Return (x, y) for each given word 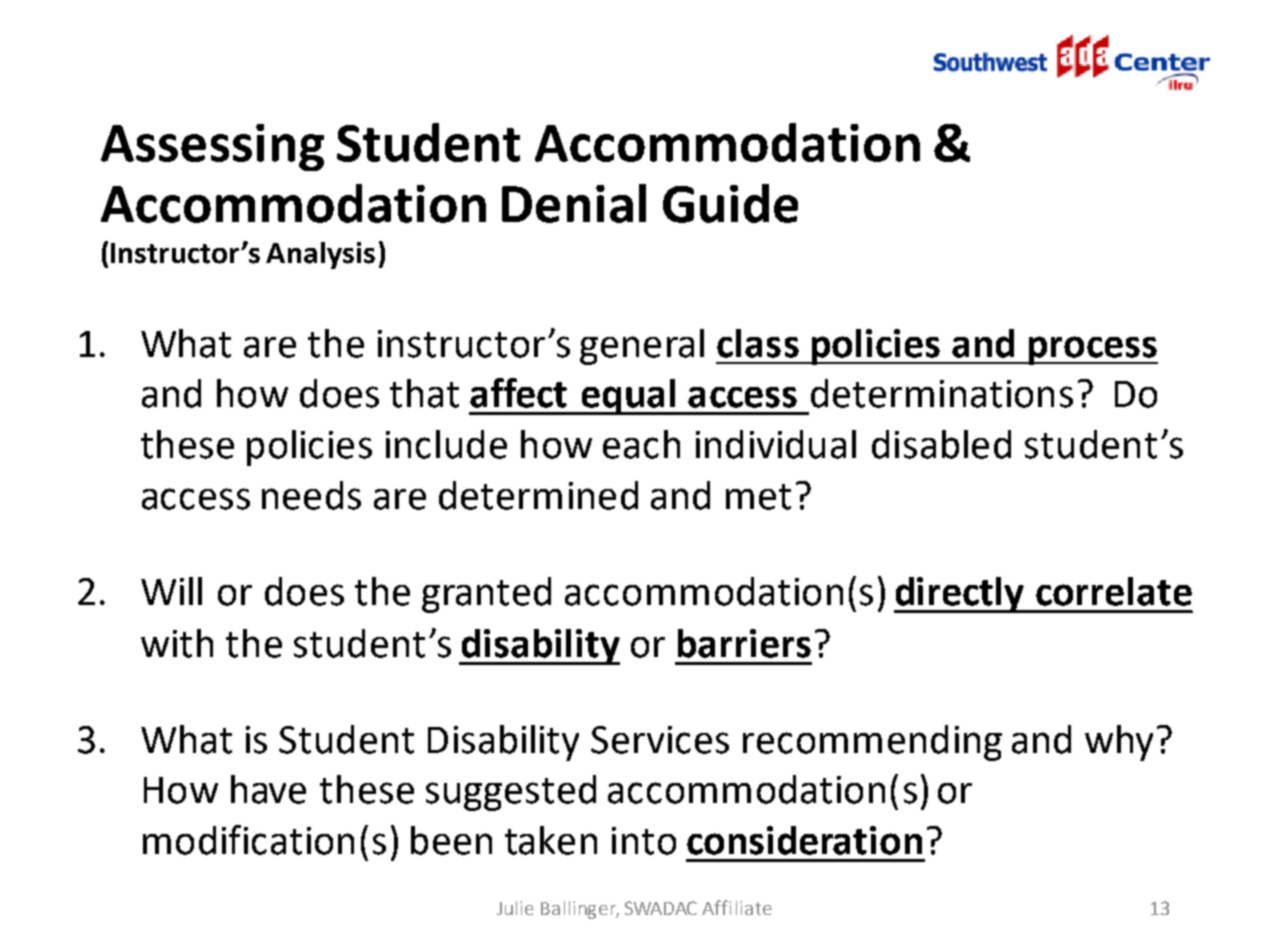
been (451, 840)
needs (311, 495)
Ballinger (580, 910)
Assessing (212, 147)
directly (960, 595)
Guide (730, 203)
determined (538, 495)
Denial (574, 203)
